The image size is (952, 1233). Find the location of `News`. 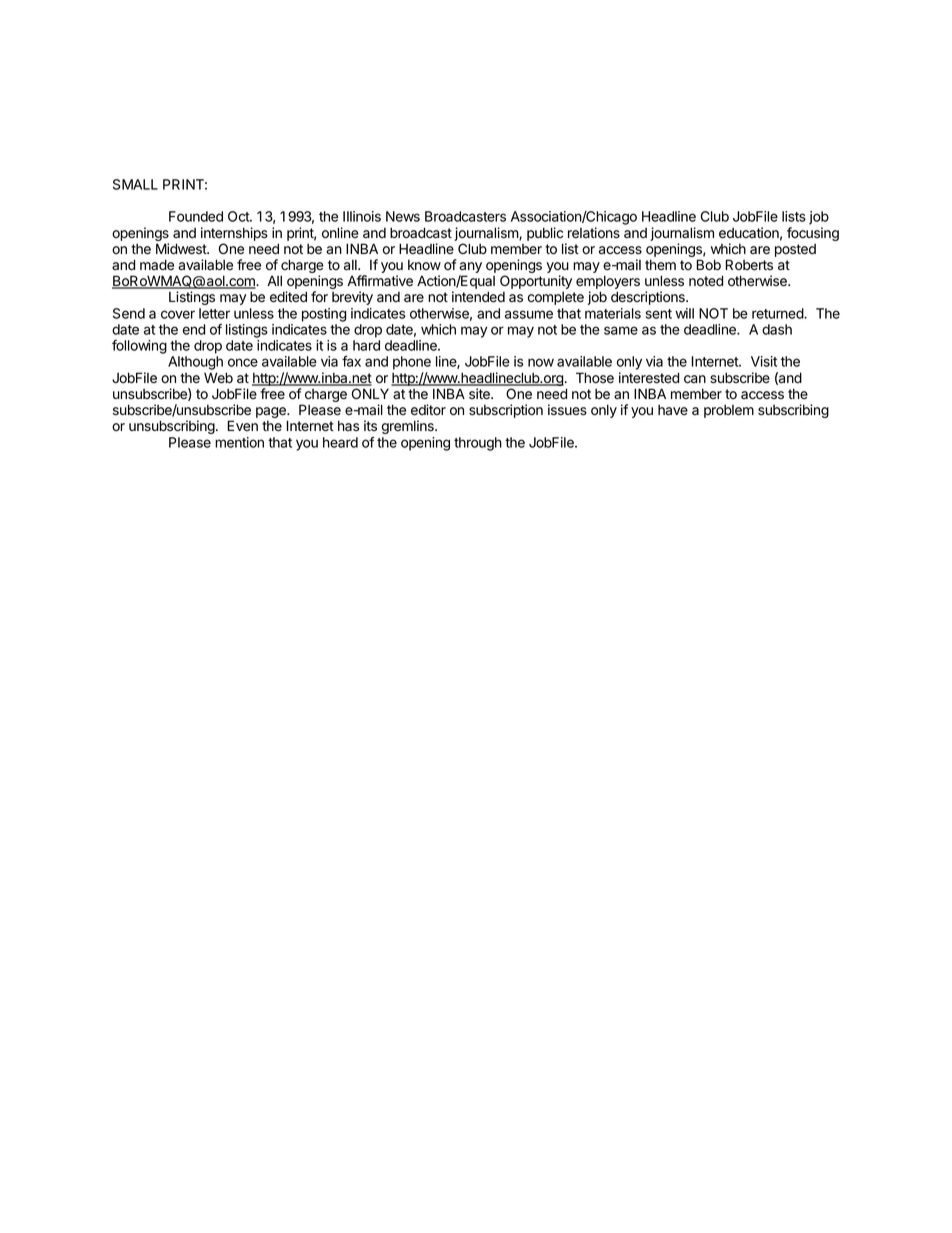

News is located at coordinates (403, 216).
